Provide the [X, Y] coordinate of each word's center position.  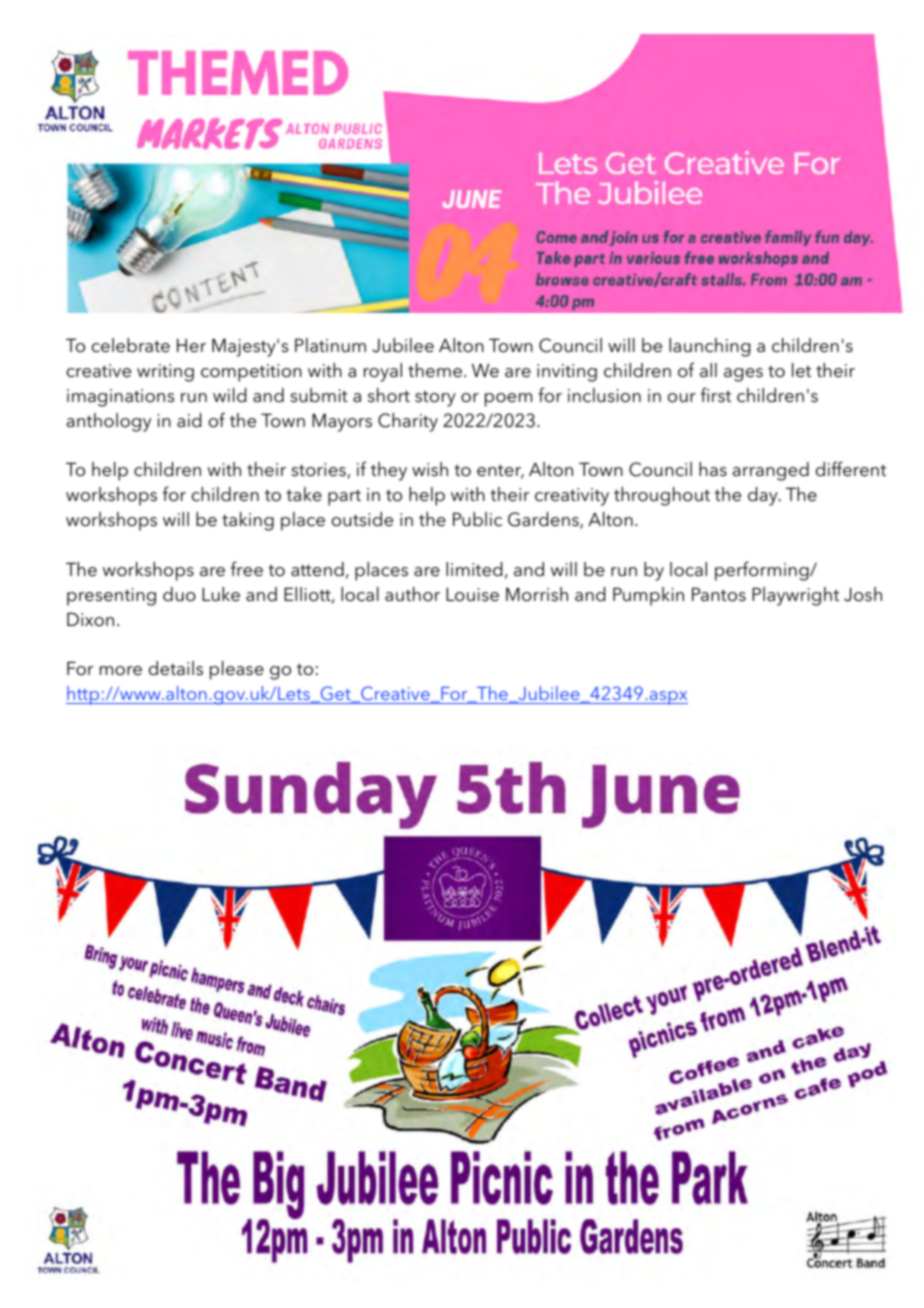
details [176, 668]
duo [179, 594]
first [716, 395]
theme [435, 370]
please [237, 670]
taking [248, 521]
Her [191, 345]
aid [189, 420]
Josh [863, 594]
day [764, 496]
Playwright [795, 596]
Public [477, 519]
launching [709, 347]
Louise [472, 594]
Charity [408, 422]
